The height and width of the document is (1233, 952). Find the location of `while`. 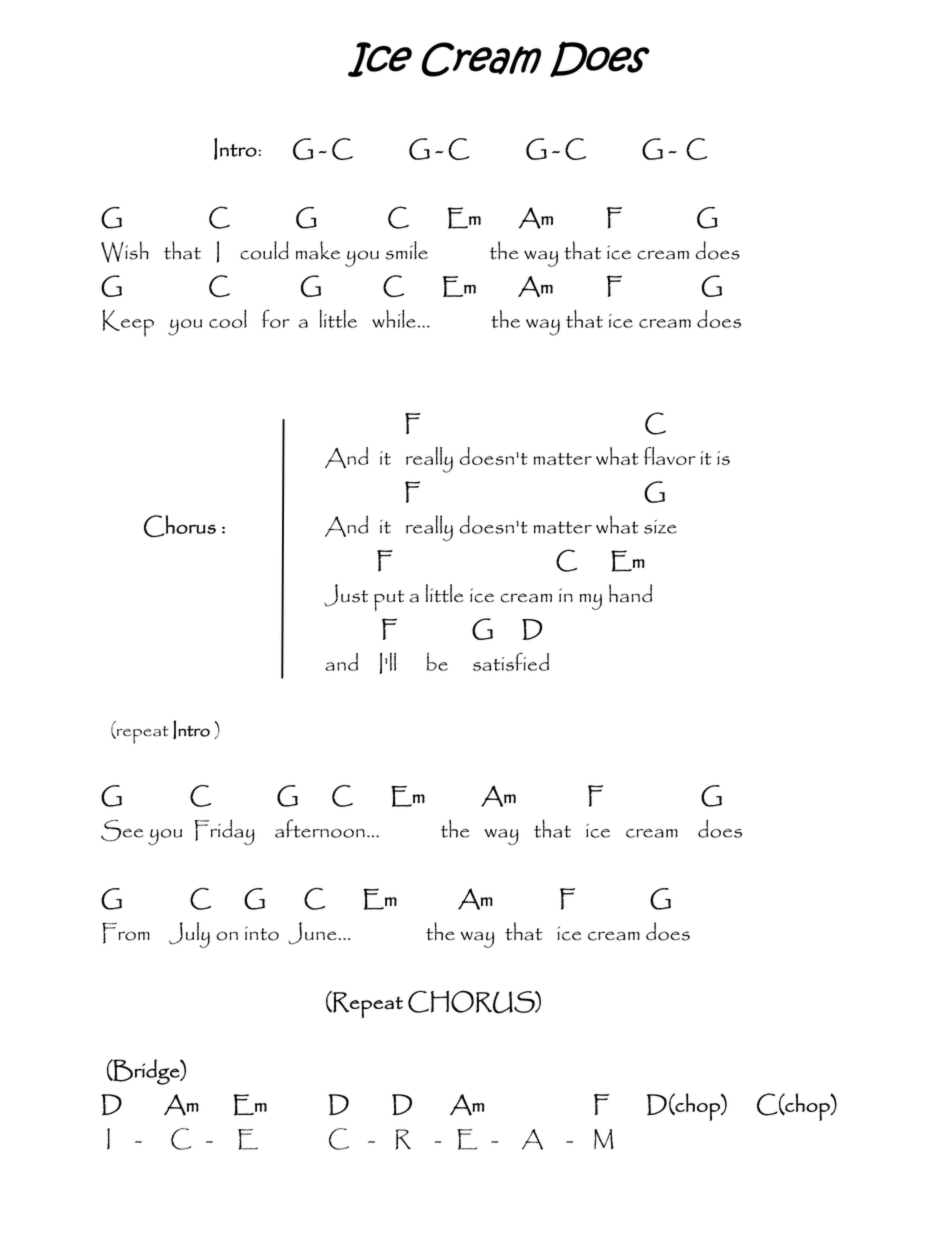

while is located at coordinates (394, 318).
